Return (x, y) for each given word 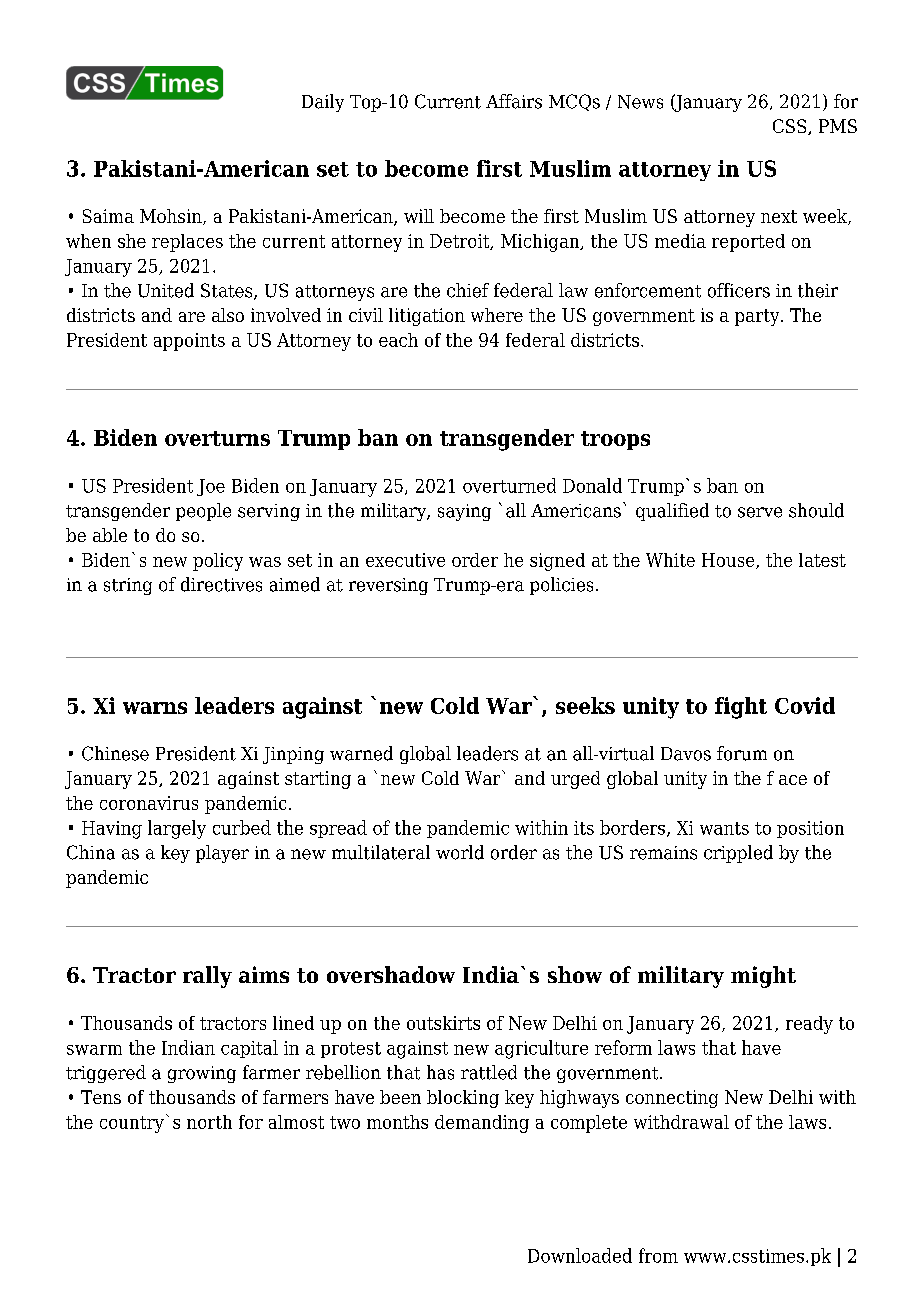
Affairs (514, 101)
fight (741, 708)
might (763, 977)
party (758, 317)
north (209, 1122)
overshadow (391, 974)
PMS (838, 126)
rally (207, 977)
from (658, 1255)
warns (155, 708)
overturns (217, 438)
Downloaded (580, 1255)
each (398, 340)
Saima (108, 216)
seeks (585, 705)
